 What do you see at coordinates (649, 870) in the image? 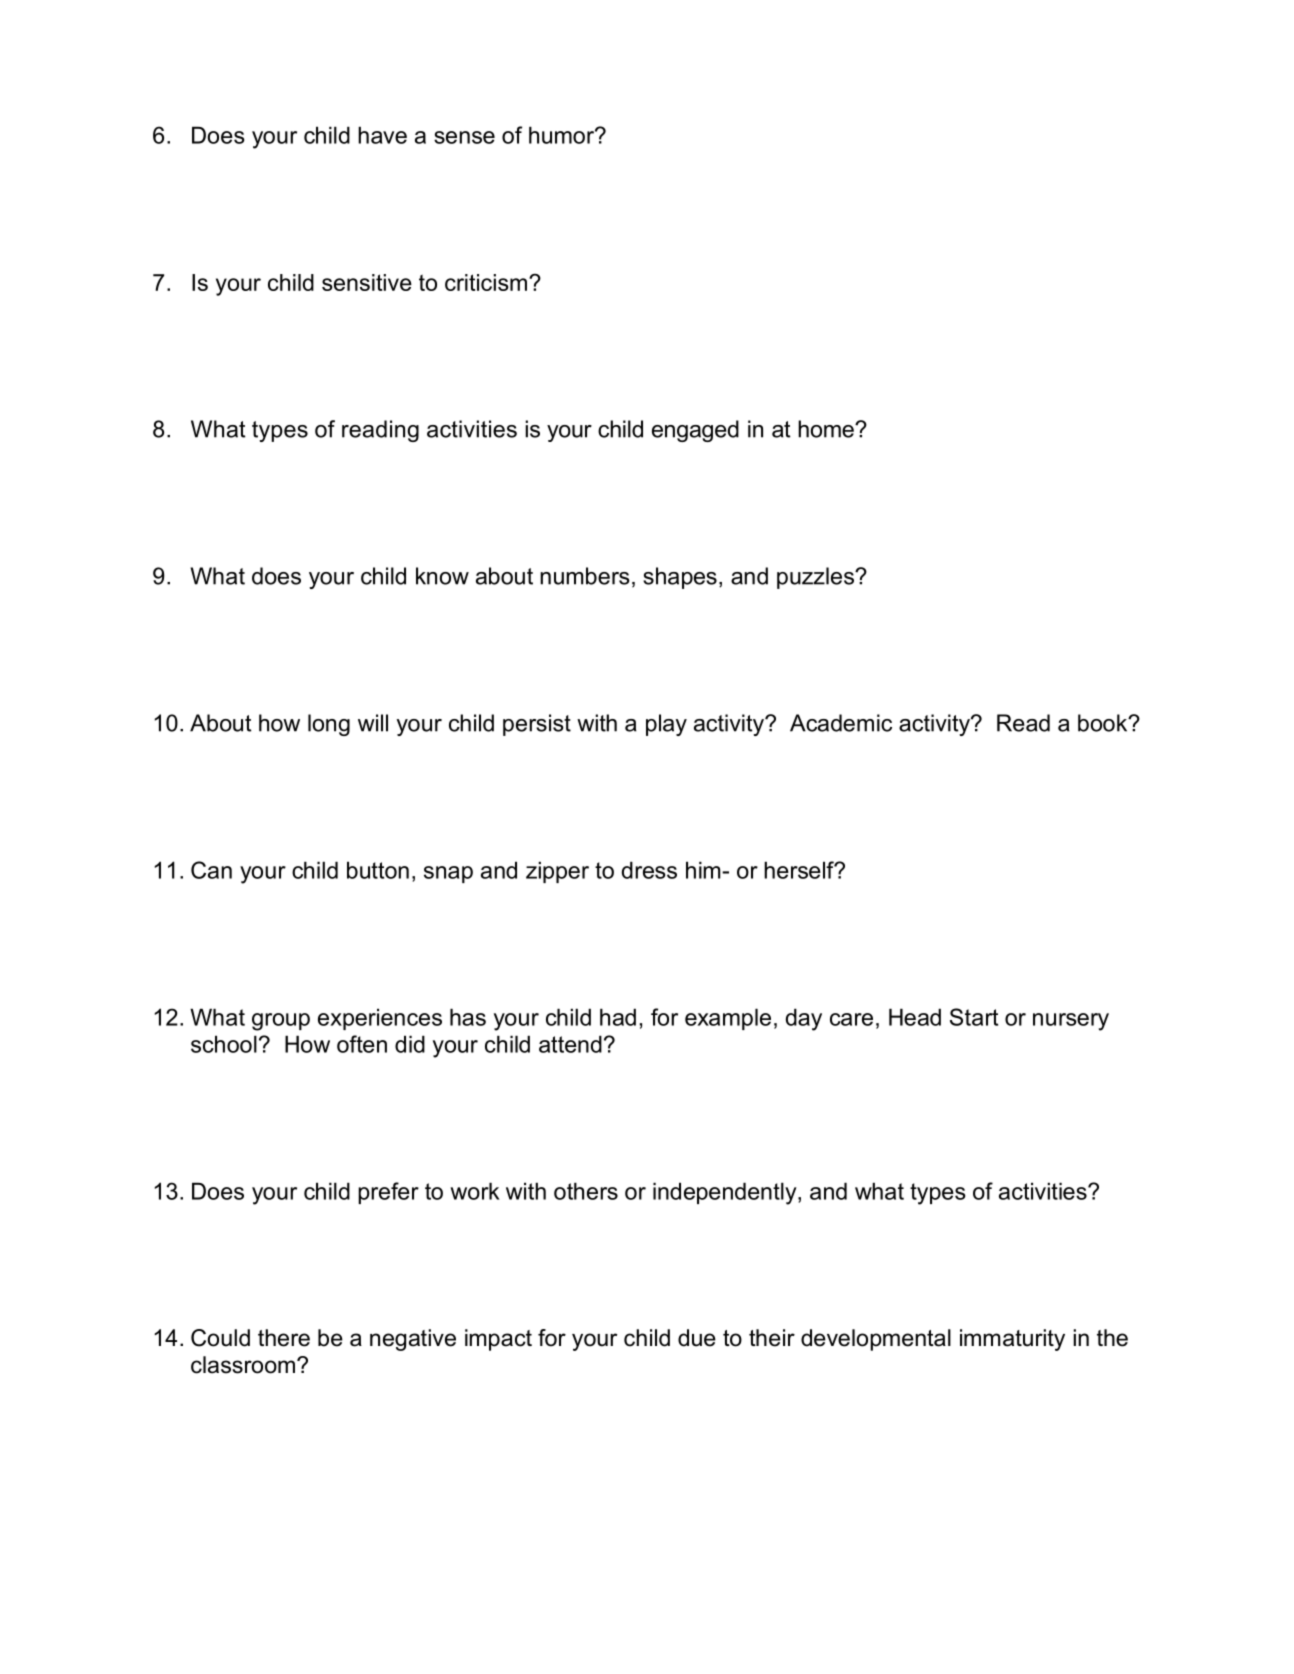
I see `dress` at bounding box center [649, 870].
